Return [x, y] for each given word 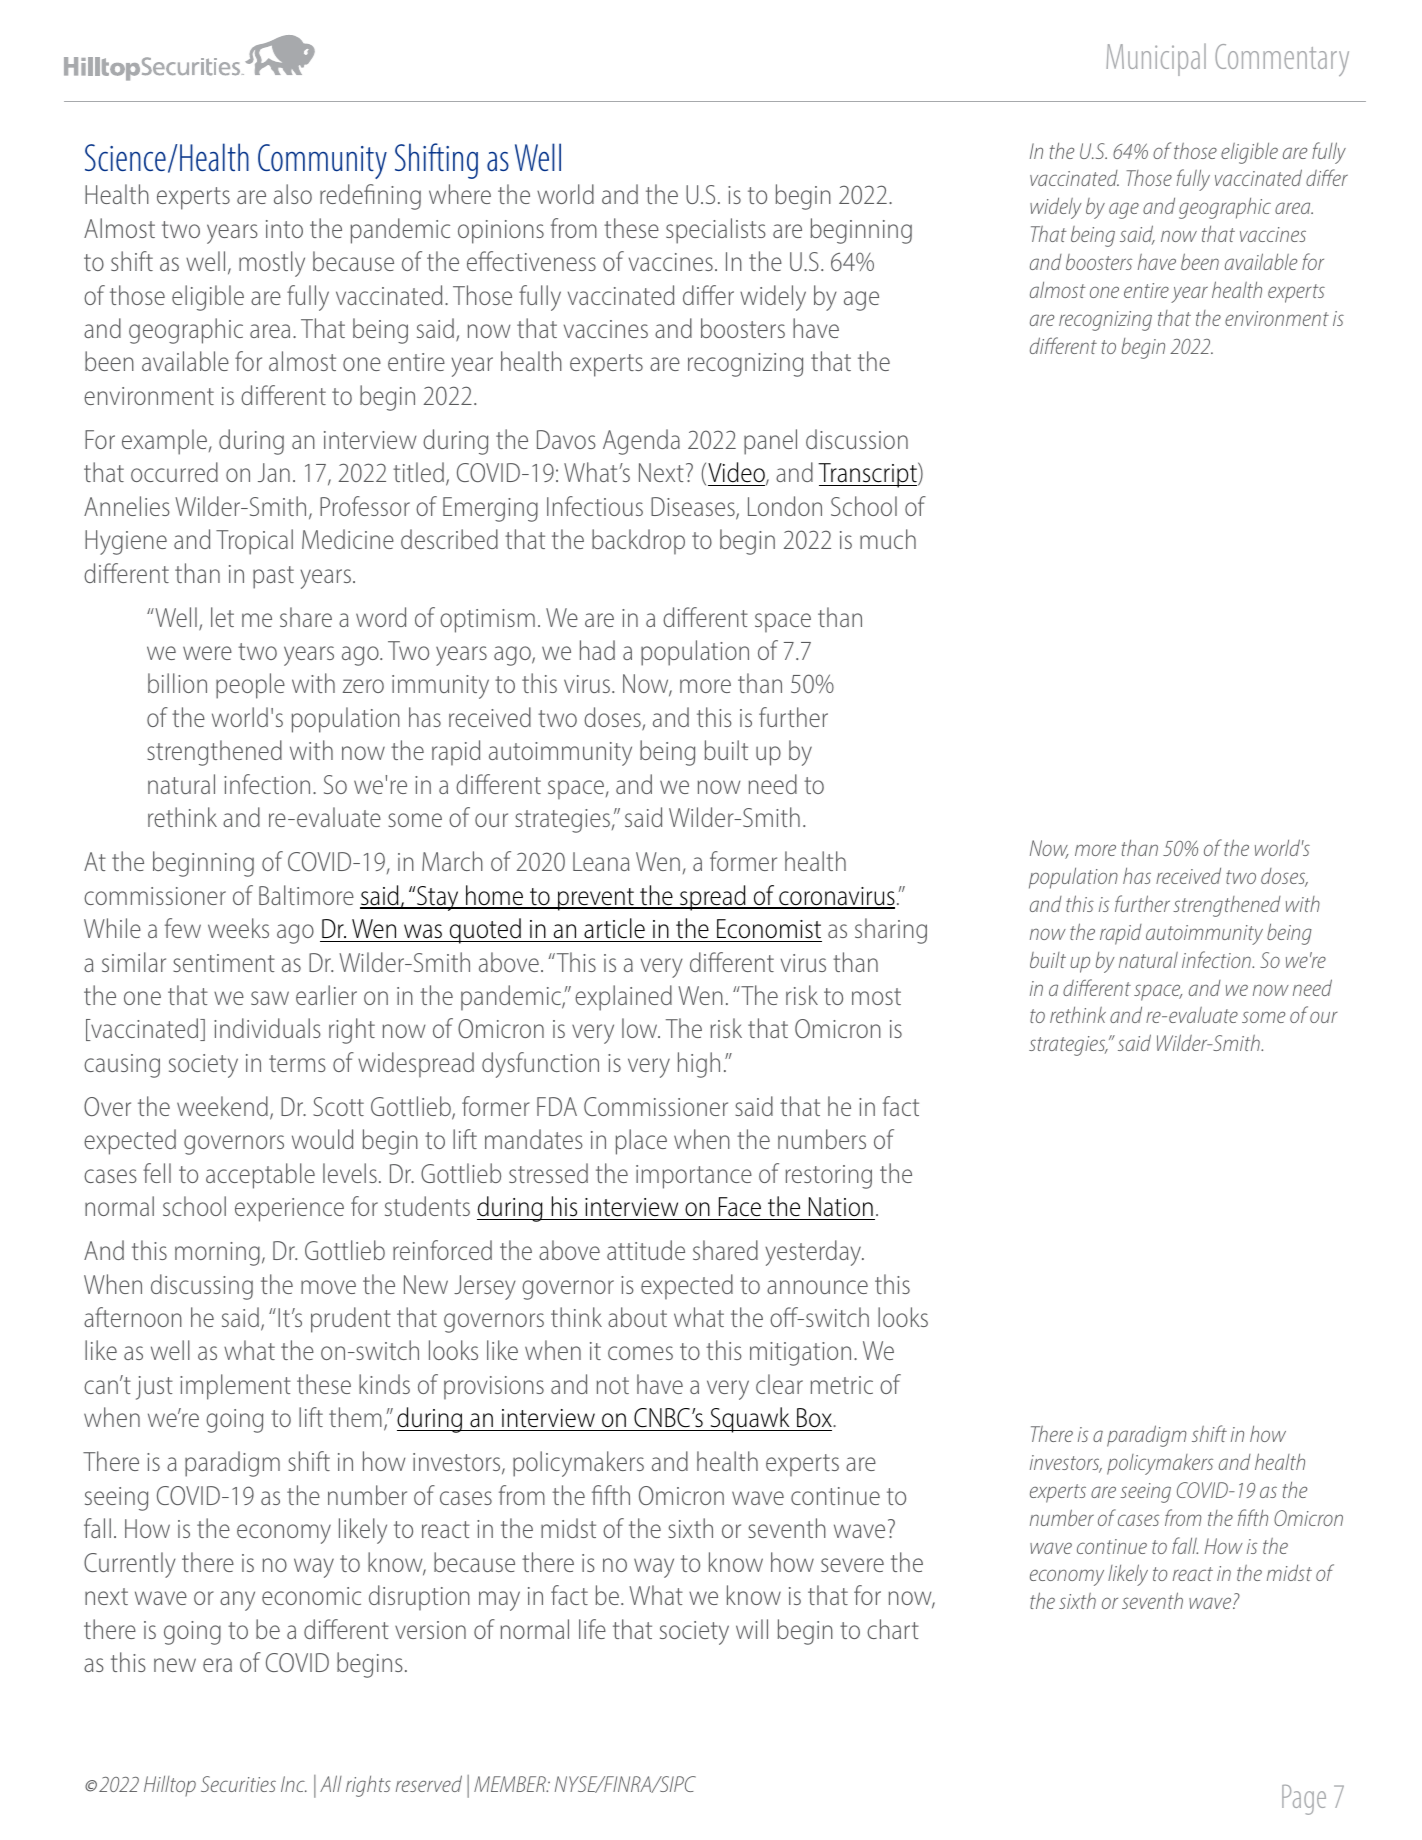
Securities [238, 1784]
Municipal [1156, 59]
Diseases [694, 508]
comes [640, 1353]
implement [235, 1387]
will [752, 1629]
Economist [769, 929]
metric [842, 1385]
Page [1304, 1800]
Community [322, 161]
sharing [891, 931]
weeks [238, 928]
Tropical [254, 542]
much [888, 539]
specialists [716, 231]
